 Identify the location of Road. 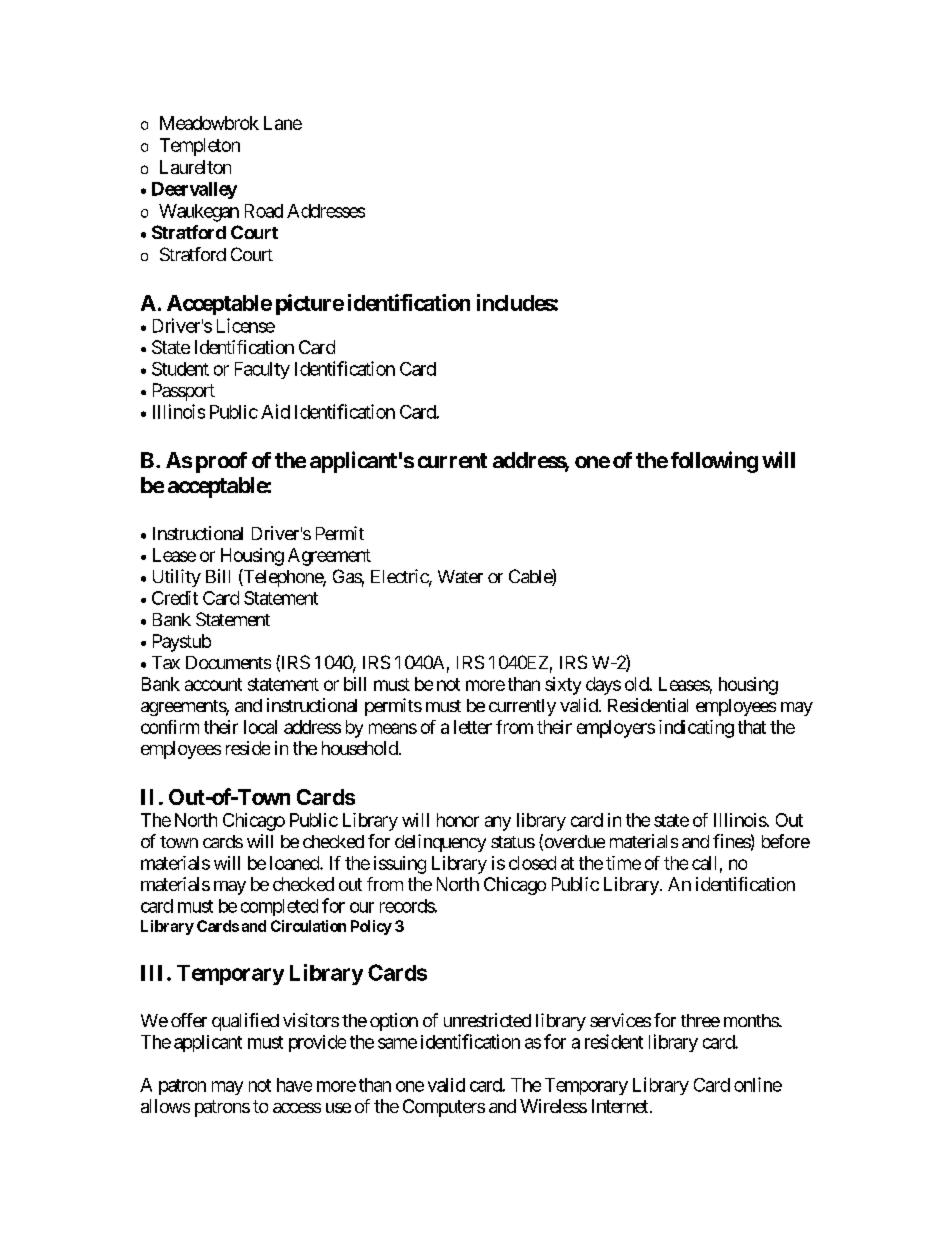
(264, 211).
